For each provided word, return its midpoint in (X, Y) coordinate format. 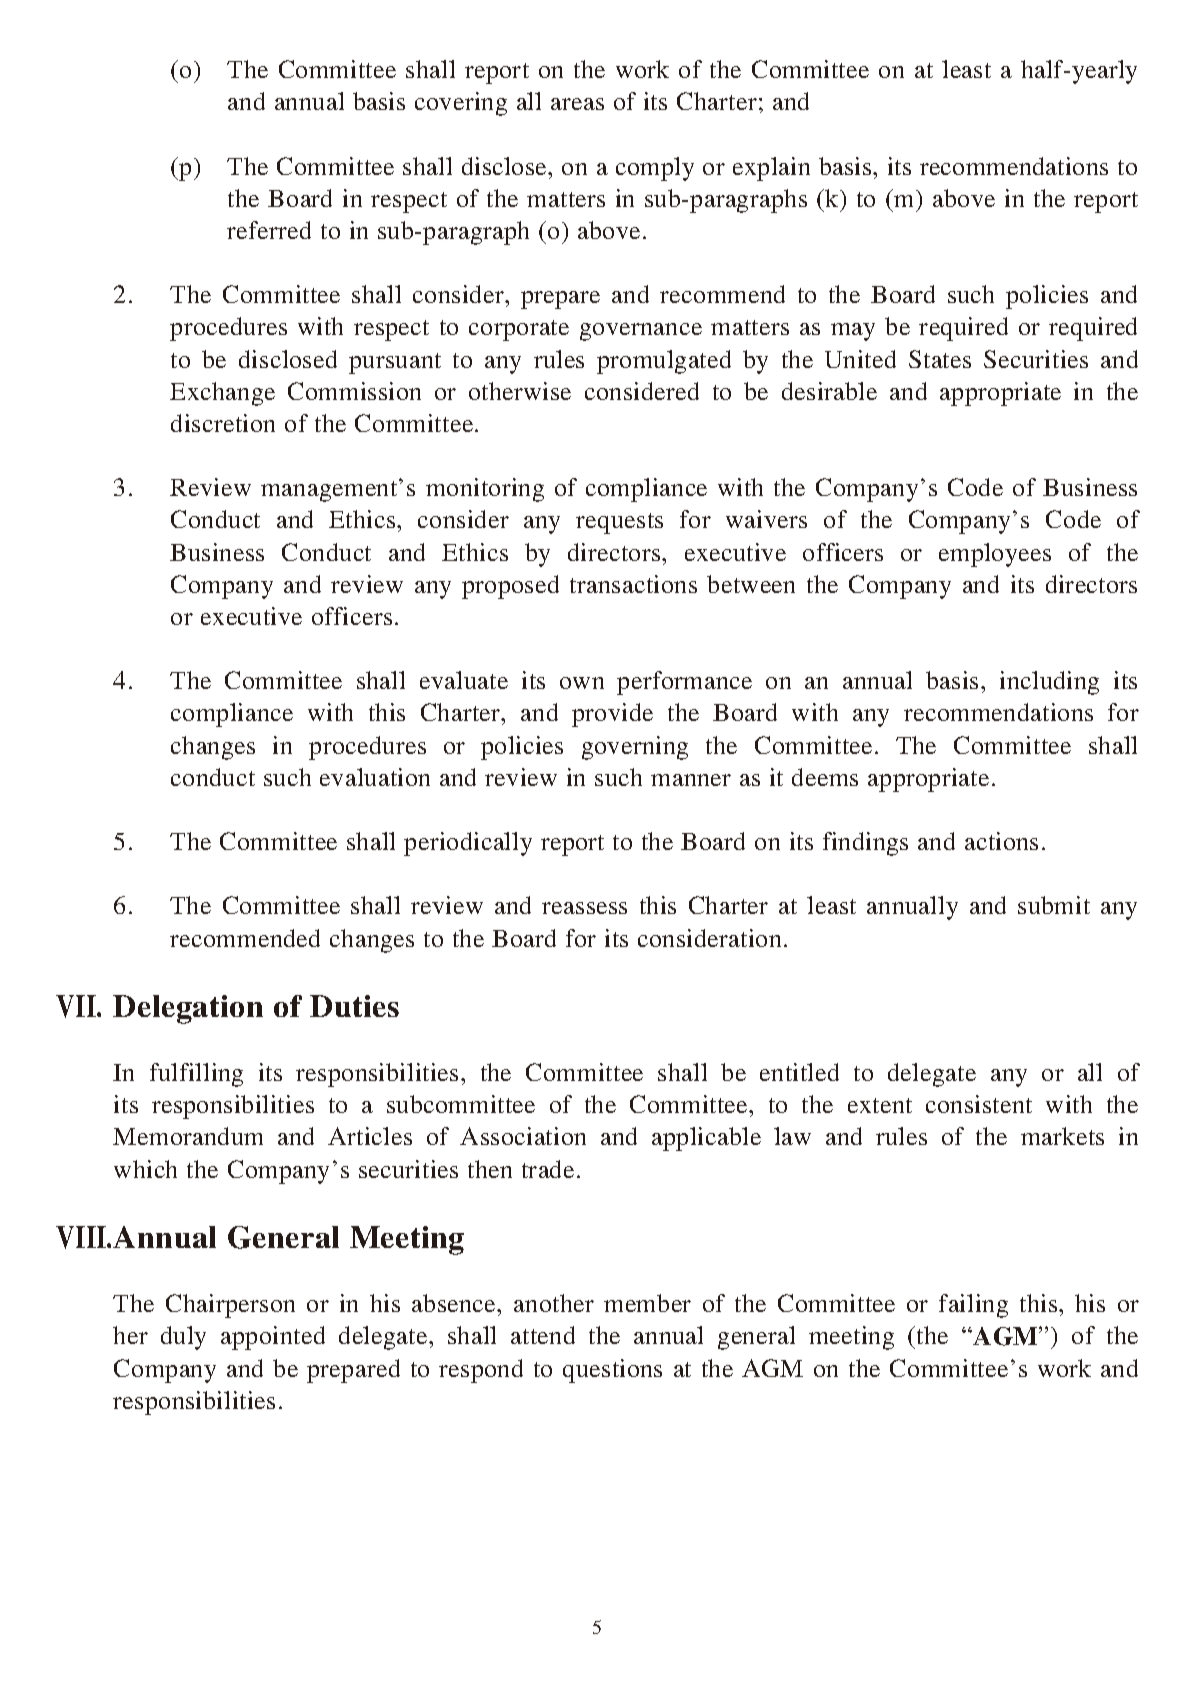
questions (612, 1371)
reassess (584, 908)
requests (619, 523)
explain (771, 169)
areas (577, 104)
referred (269, 230)
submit (1054, 905)
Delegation (188, 1009)
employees (995, 555)
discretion (223, 423)
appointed (273, 1338)
